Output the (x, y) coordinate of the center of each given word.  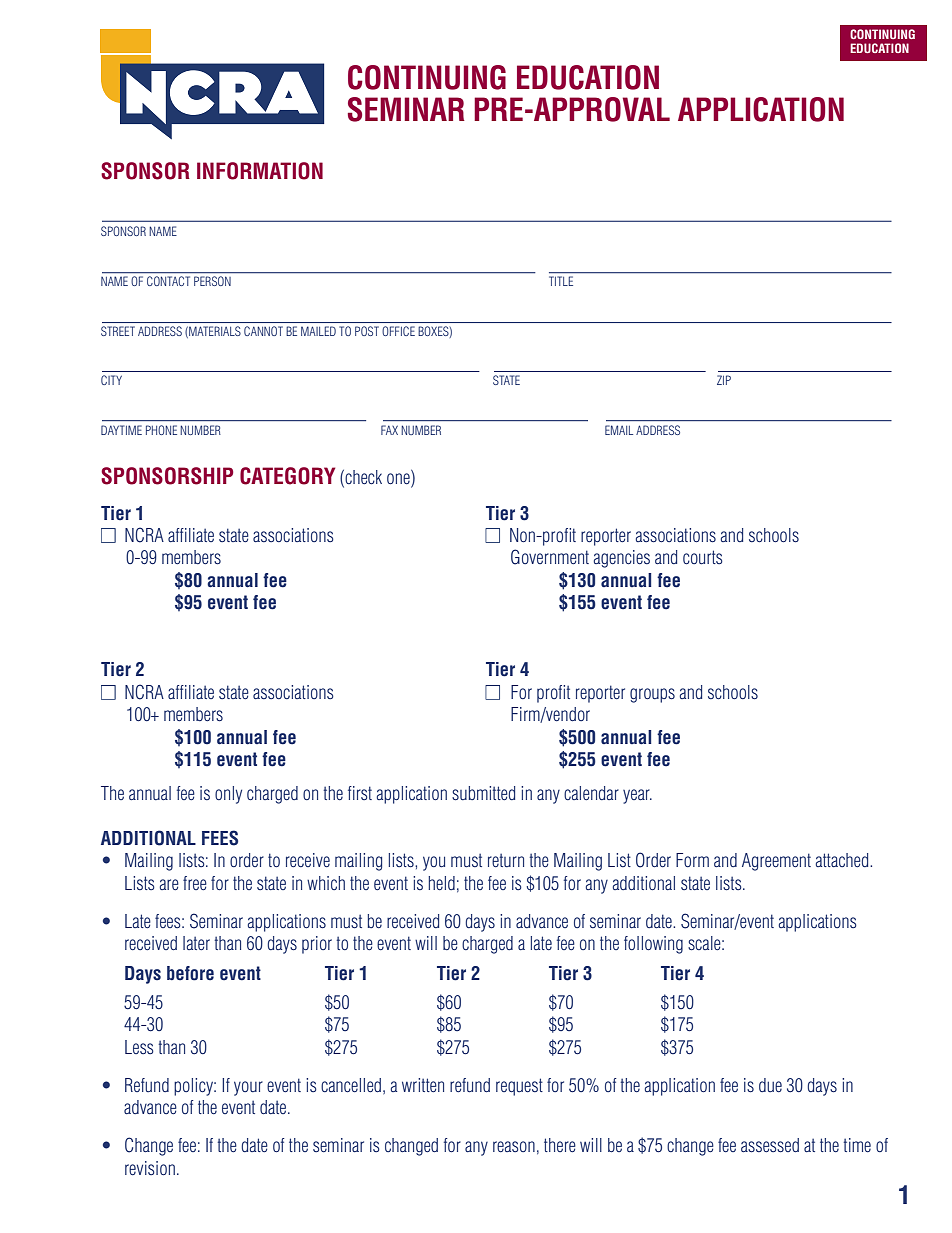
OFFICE (399, 331)
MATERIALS (214, 332)
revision (150, 1168)
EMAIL (619, 430)
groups (652, 695)
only (228, 795)
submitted (483, 793)
